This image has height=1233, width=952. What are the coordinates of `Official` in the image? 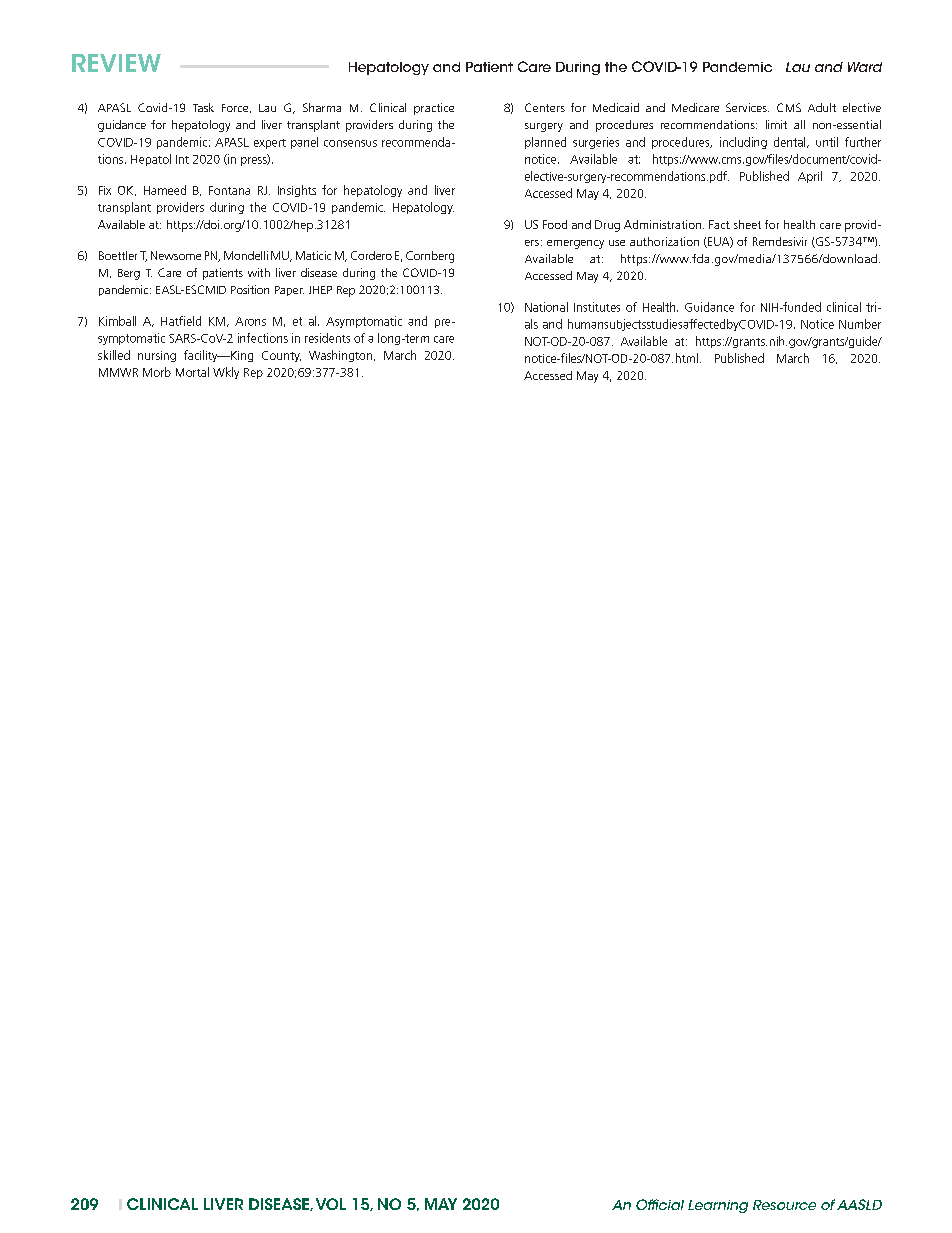 It's located at (660, 1204).
